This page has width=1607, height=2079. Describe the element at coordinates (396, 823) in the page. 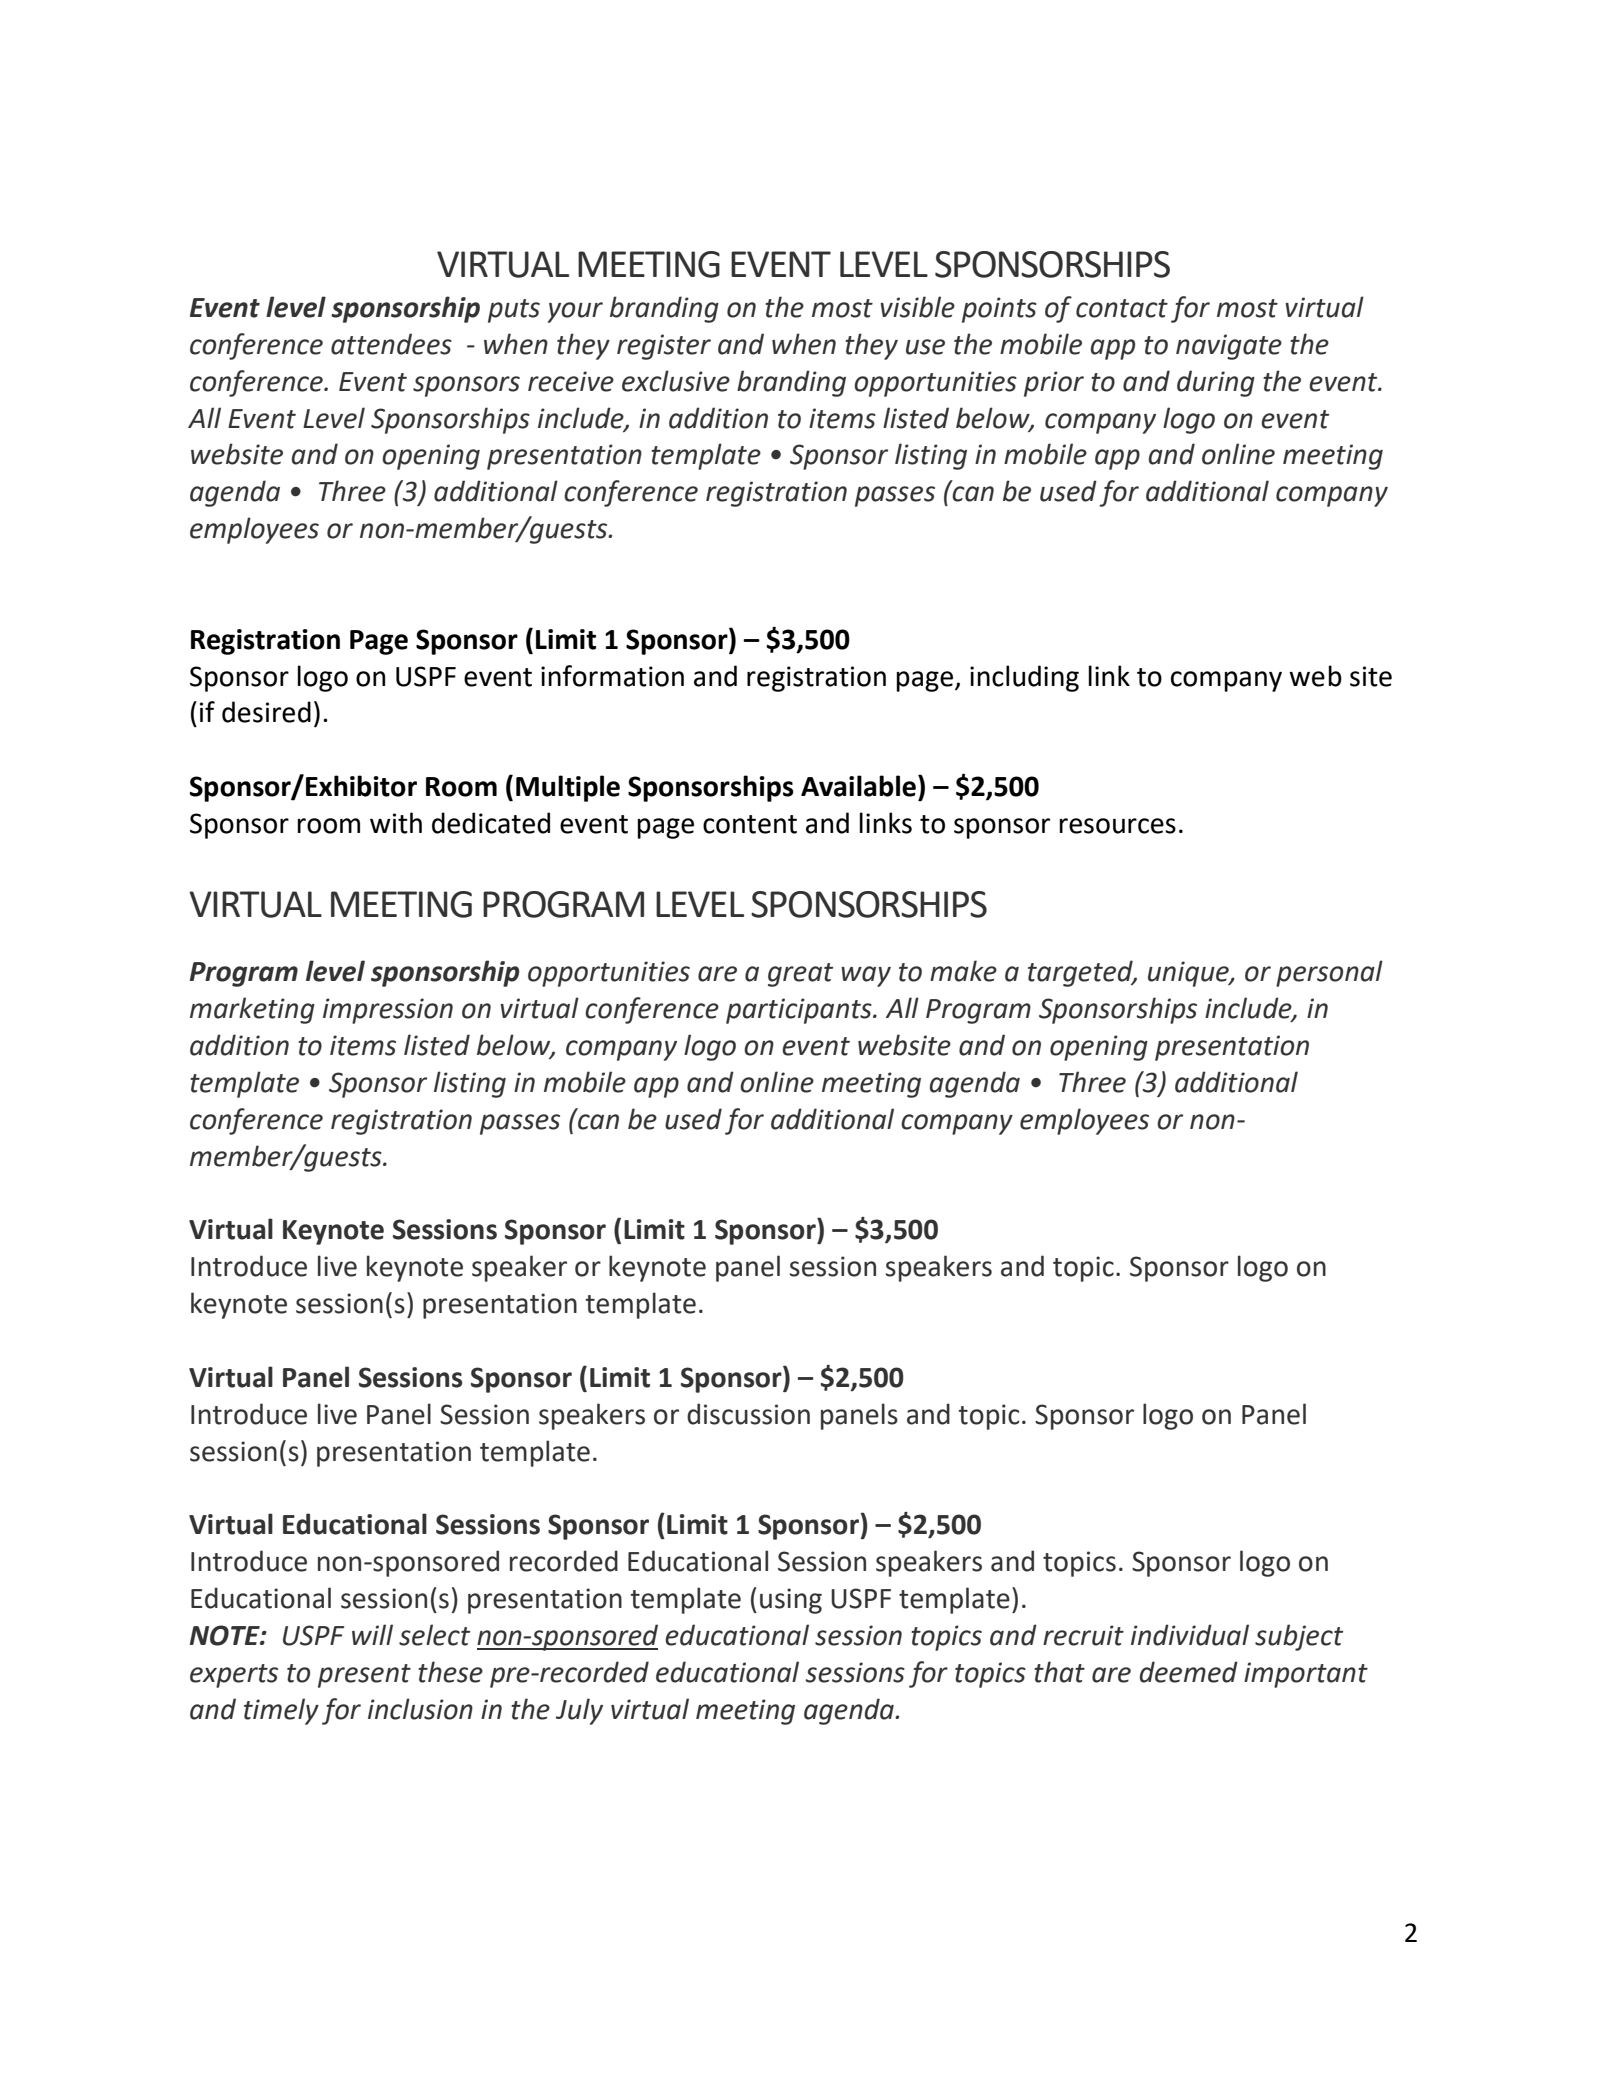

I see `with` at that location.
